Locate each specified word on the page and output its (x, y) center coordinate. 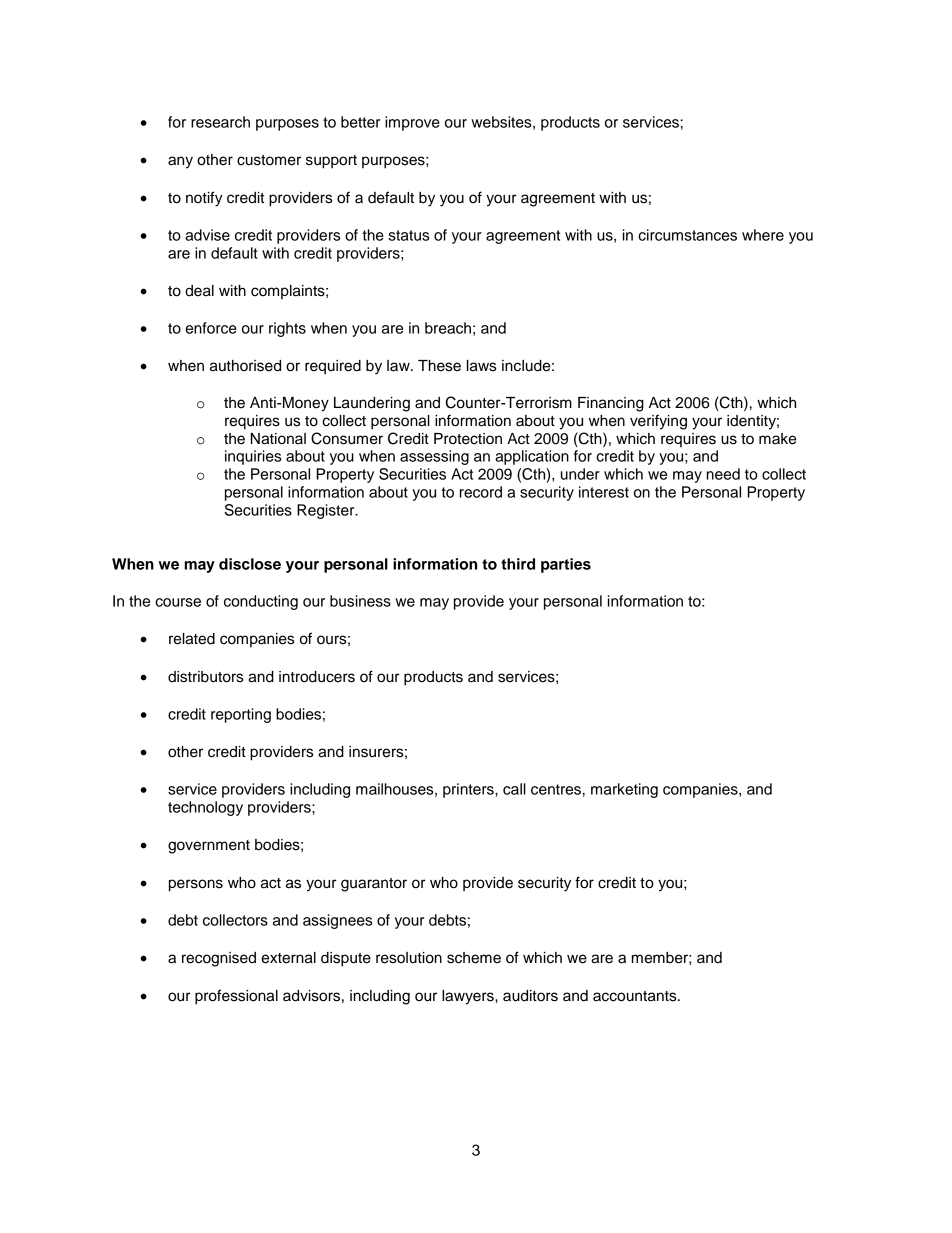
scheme (474, 958)
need (723, 474)
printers (469, 790)
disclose (250, 564)
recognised (219, 959)
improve (412, 123)
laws (481, 366)
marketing (624, 790)
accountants (636, 996)
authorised (245, 366)
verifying (658, 422)
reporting (241, 715)
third (518, 564)
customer (269, 160)
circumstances (687, 235)
